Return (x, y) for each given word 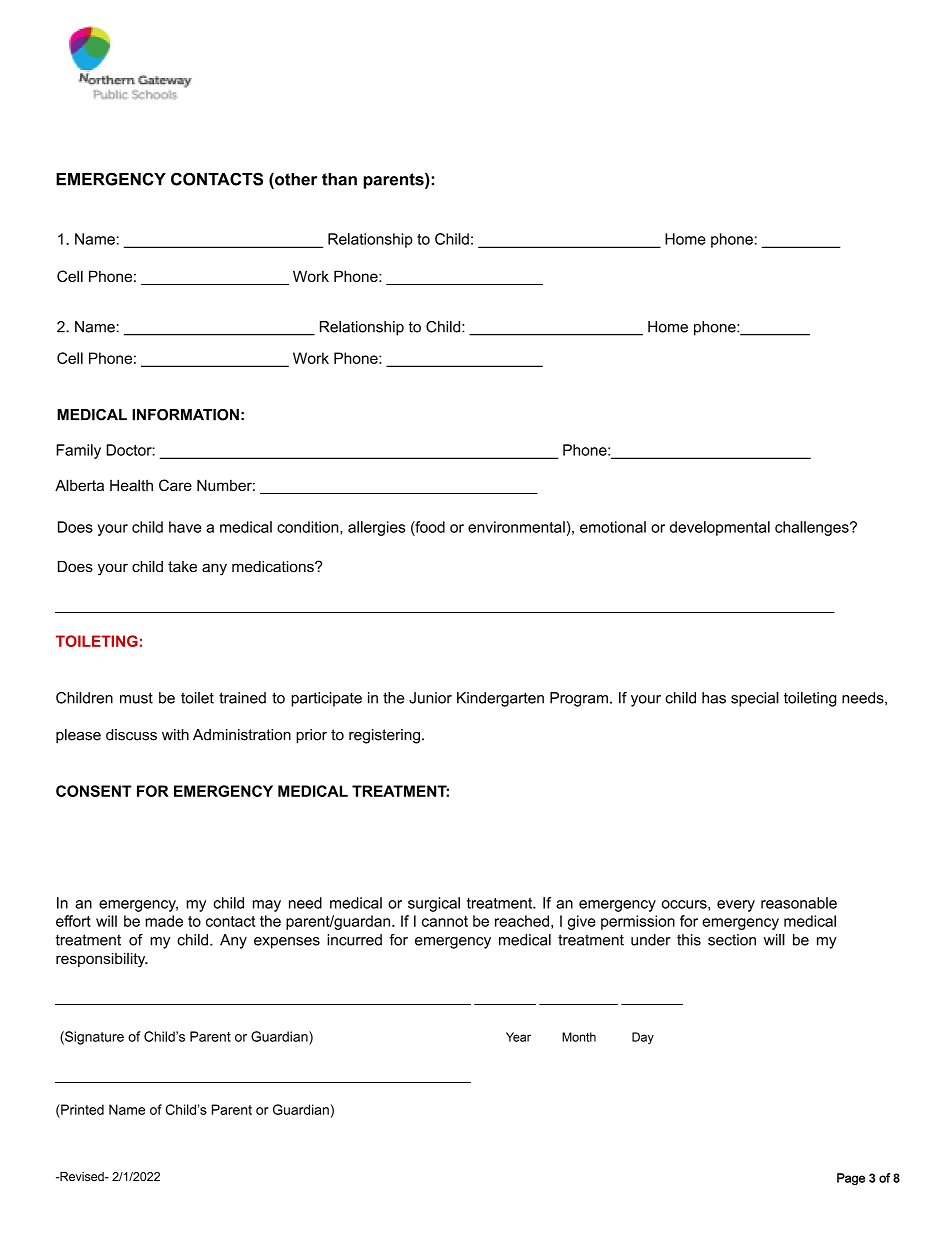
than (339, 179)
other (295, 180)
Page (851, 1179)
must (136, 698)
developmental (720, 528)
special (755, 699)
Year (518, 1037)
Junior (430, 698)
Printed (81, 1109)
